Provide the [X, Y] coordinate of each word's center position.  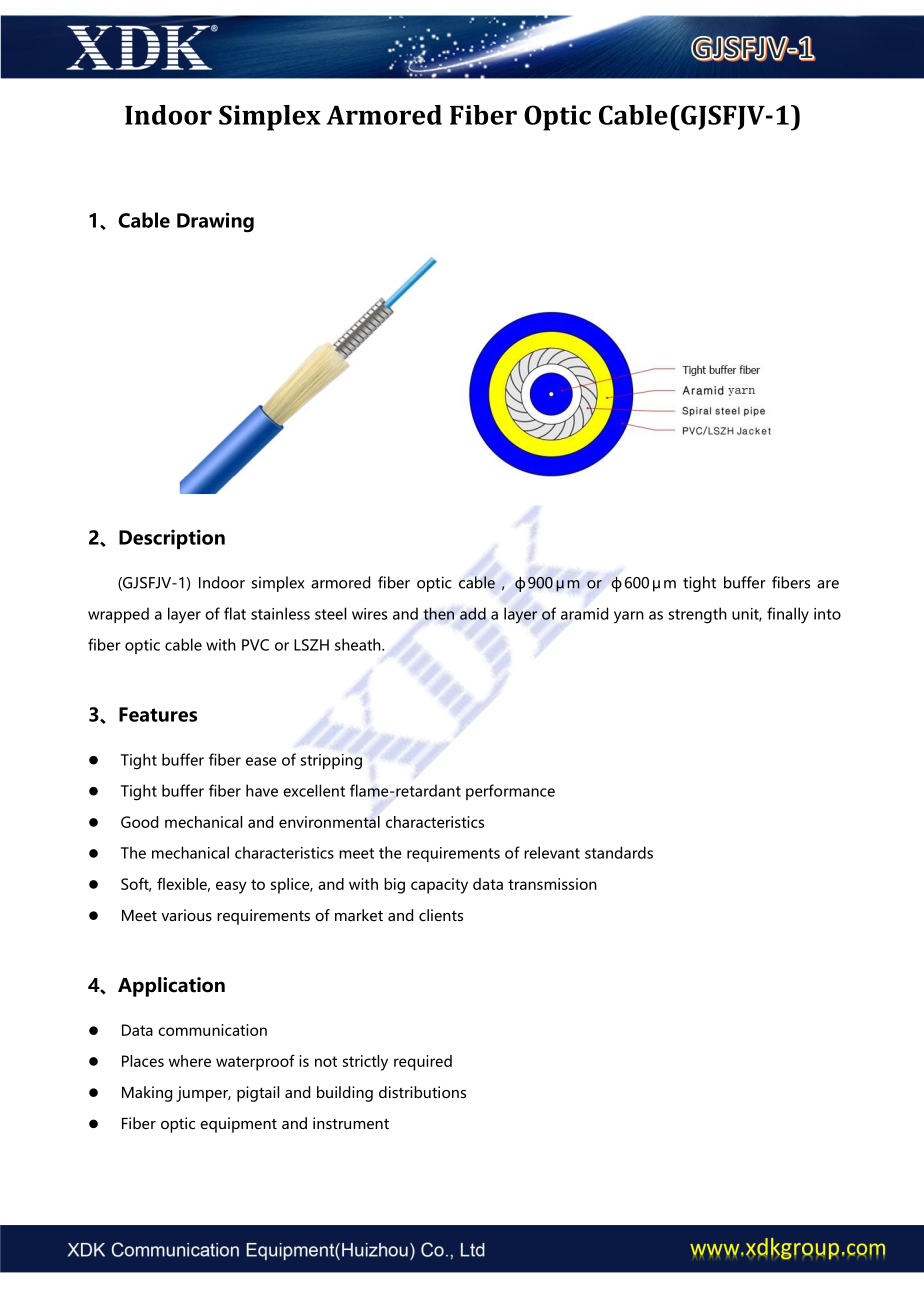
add [473, 613]
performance [510, 792]
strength [698, 615]
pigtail [258, 1094]
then [438, 613]
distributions [422, 1092]
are [828, 584]
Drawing [215, 222]
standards [619, 852]
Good [139, 822]
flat [235, 613]
